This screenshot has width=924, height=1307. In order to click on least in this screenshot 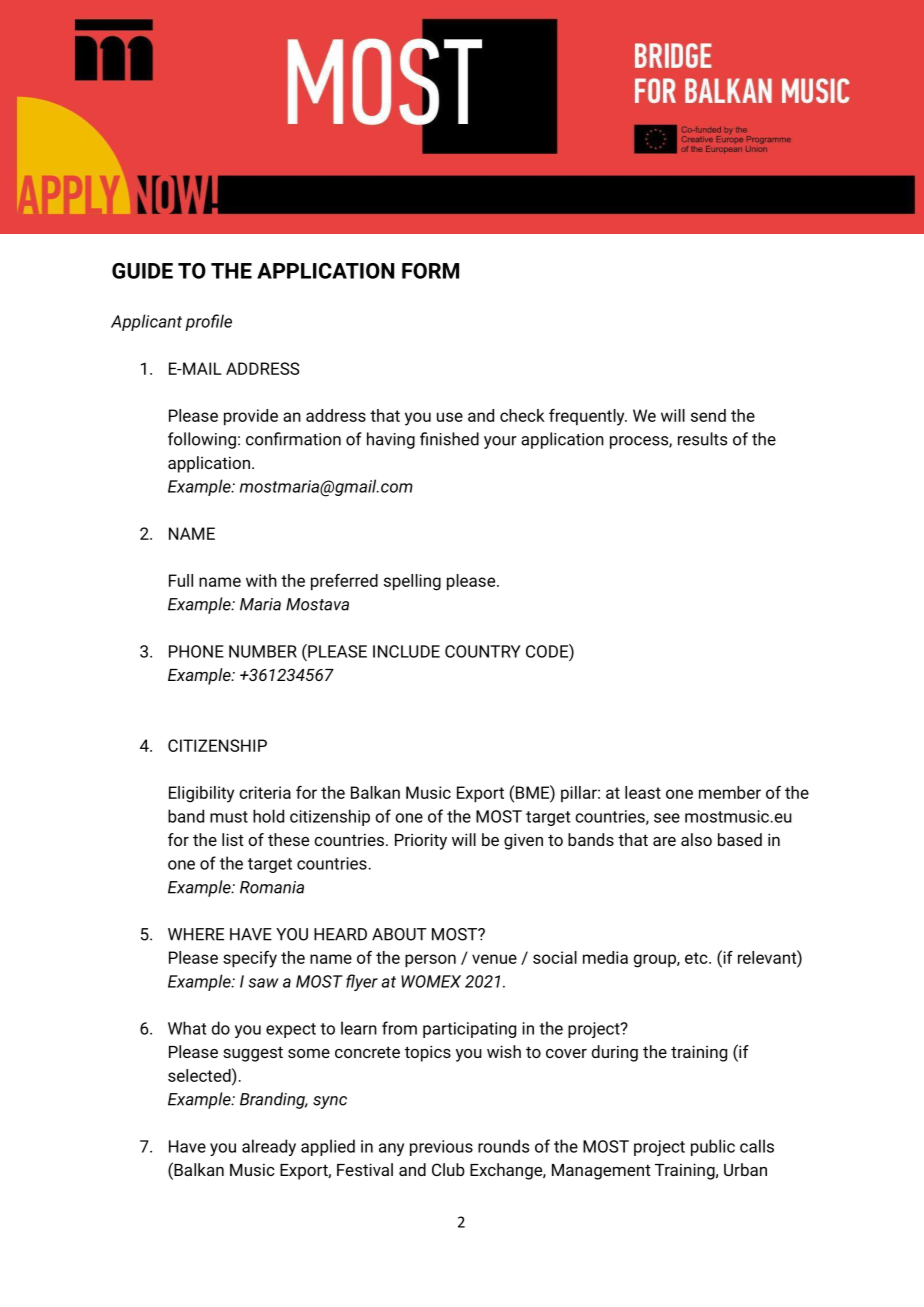, I will do `click(643, 792)`.
